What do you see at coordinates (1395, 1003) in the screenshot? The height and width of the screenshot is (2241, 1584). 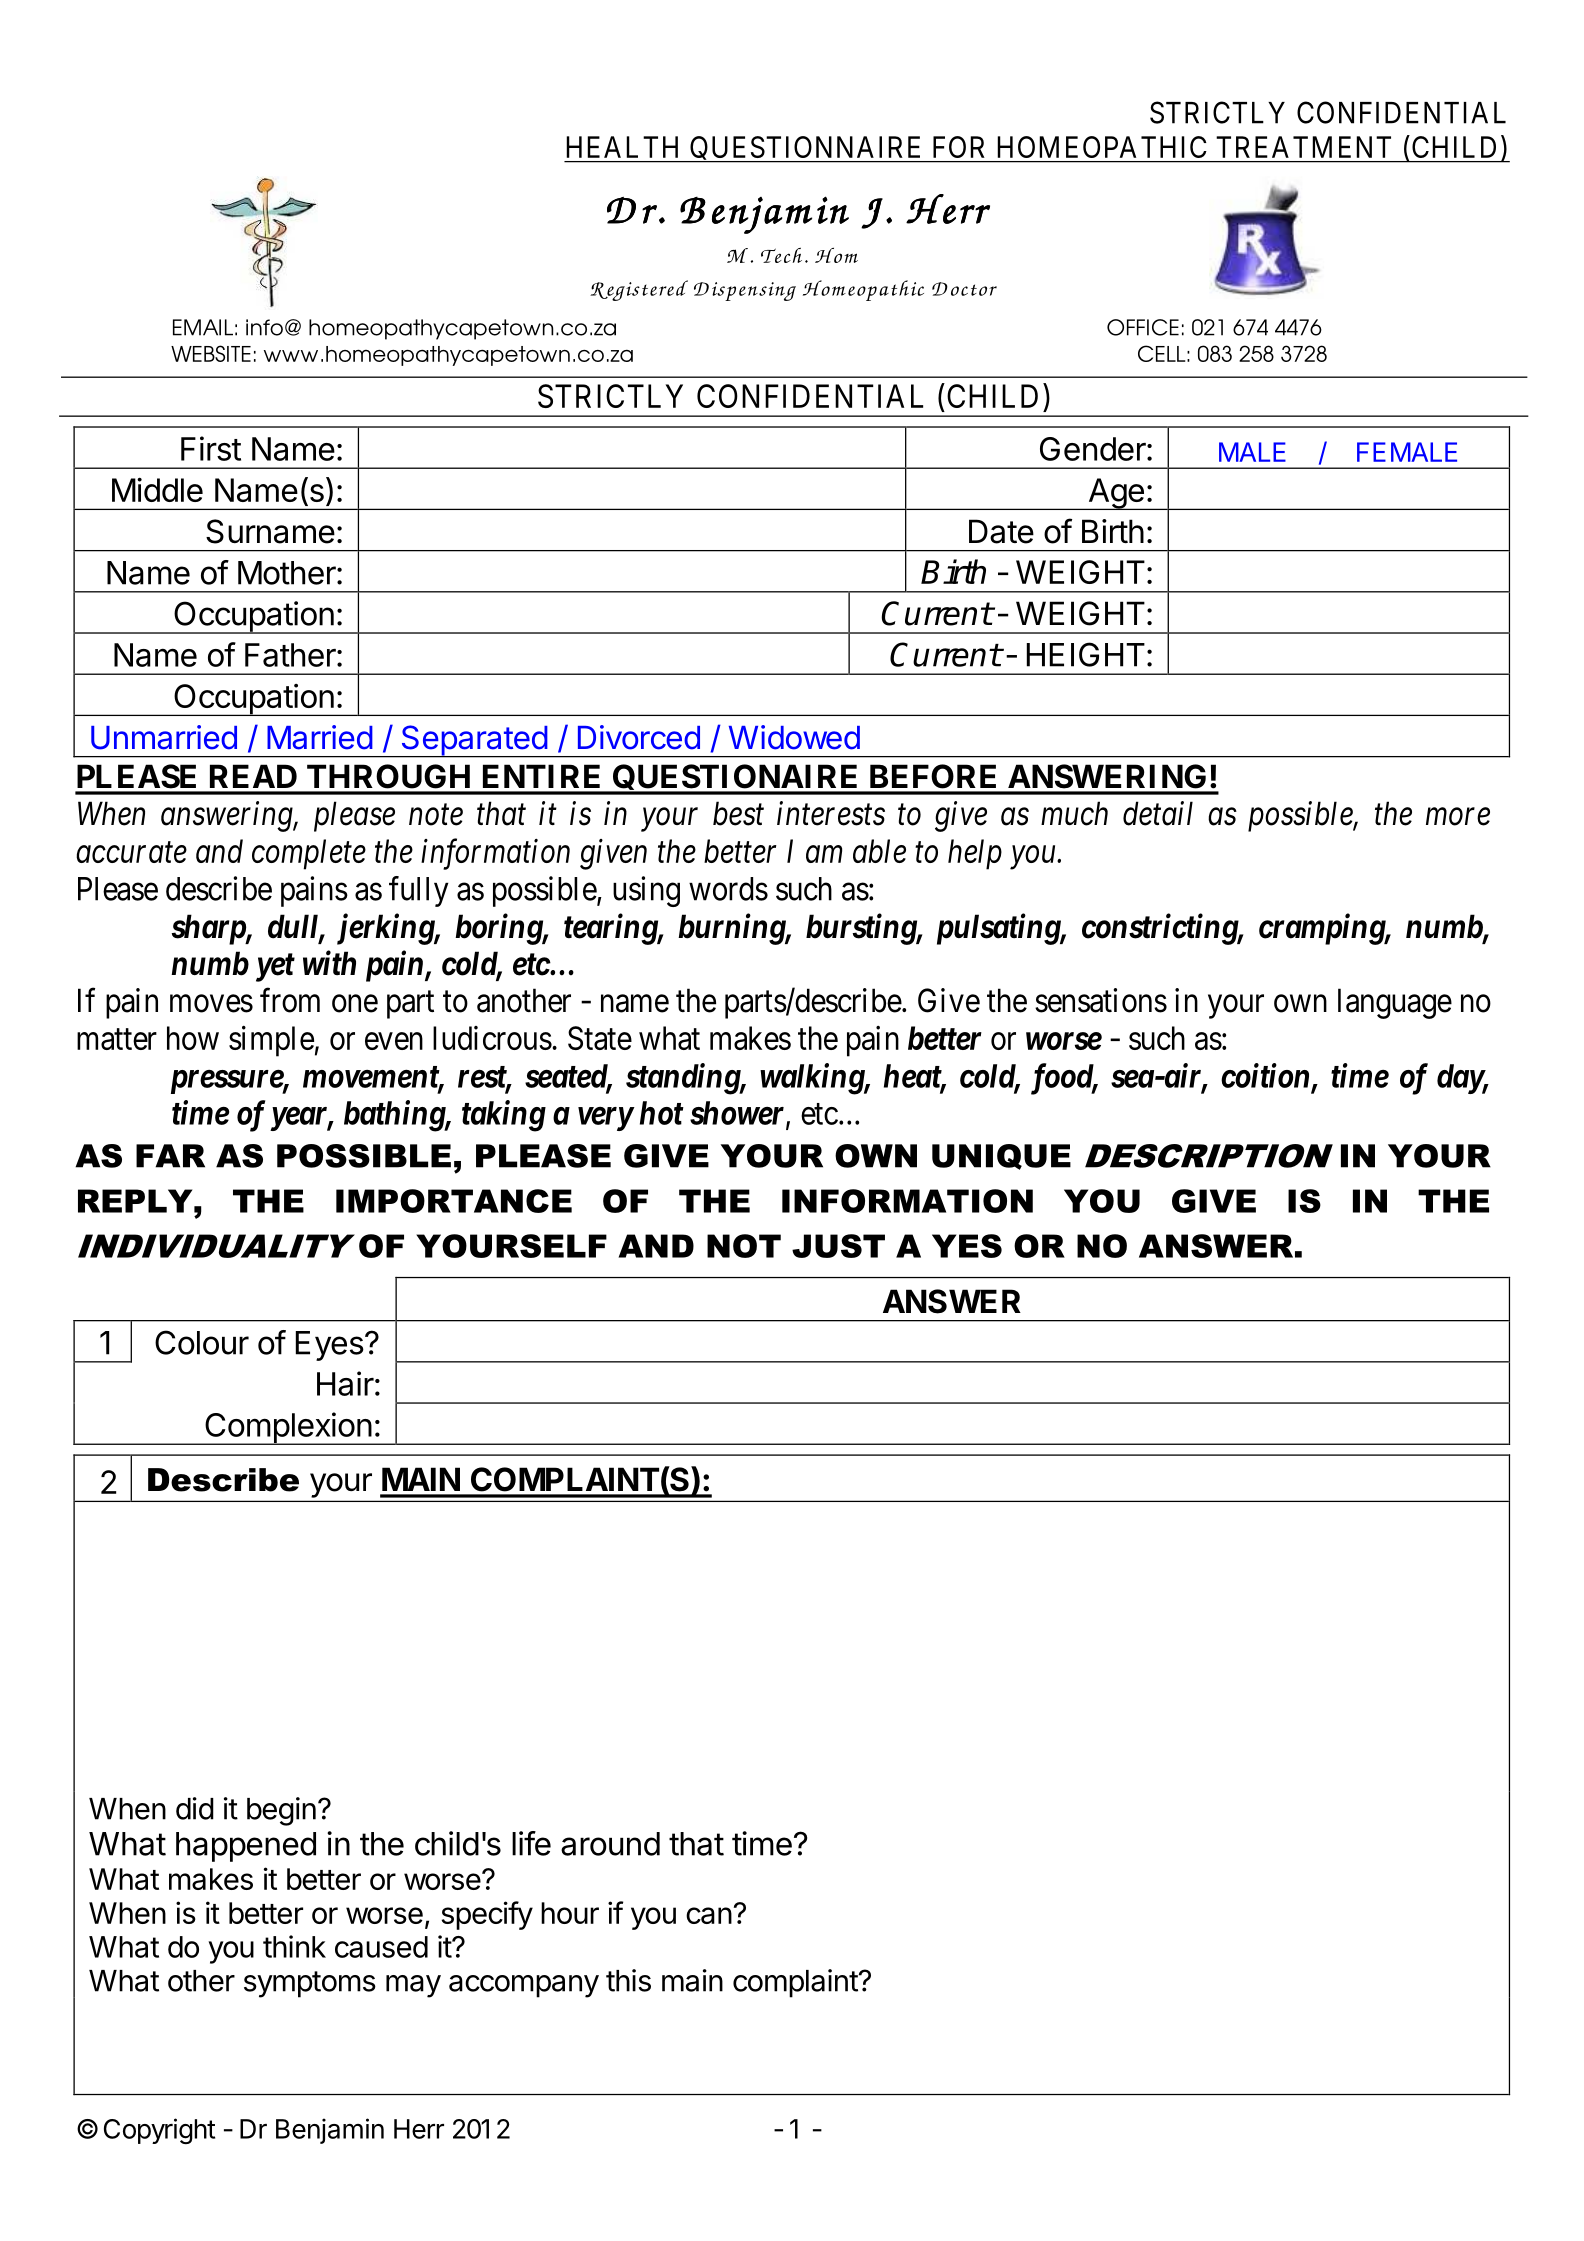 I see `language` at bounding box center [1395, 1003].
